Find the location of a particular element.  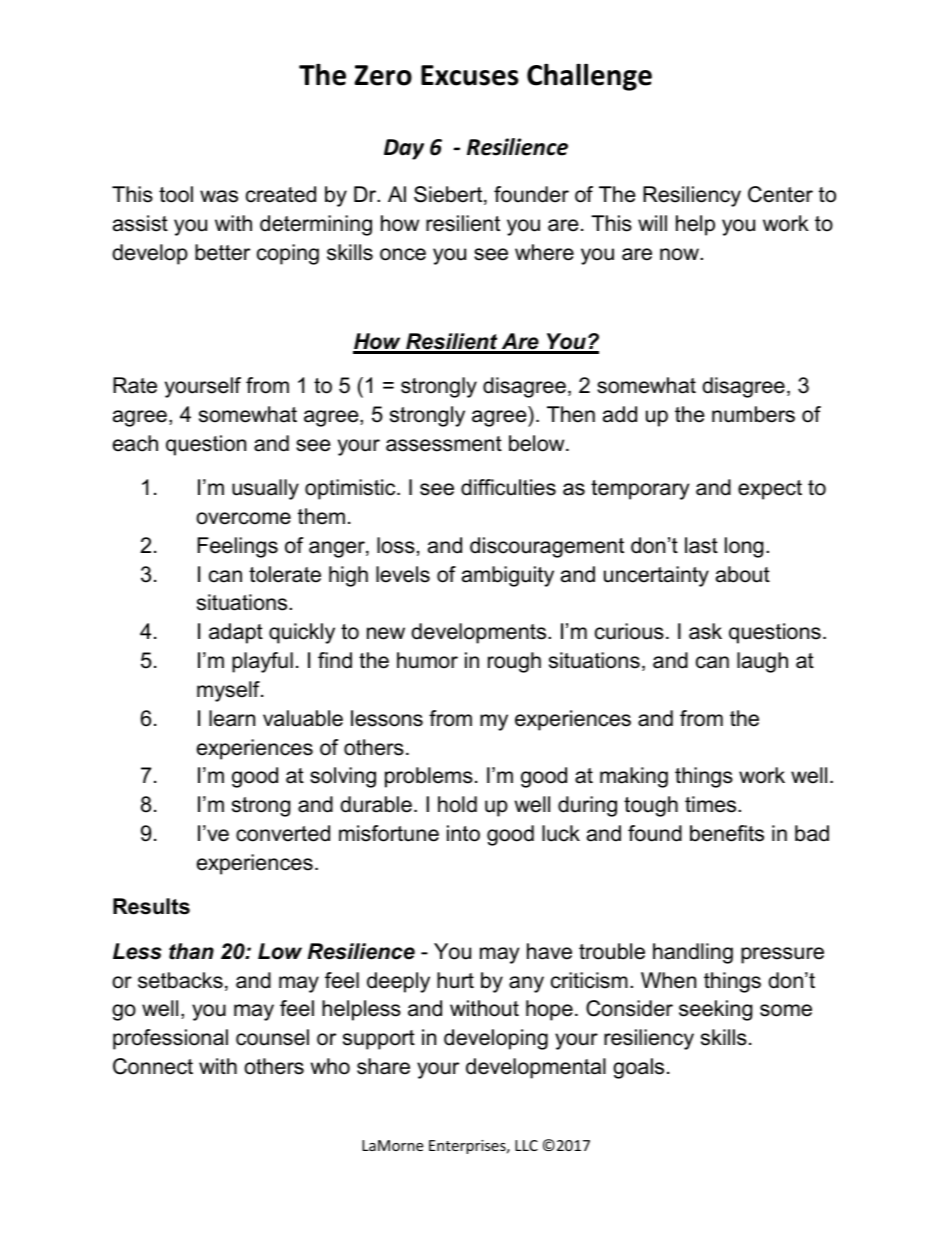

times is located at coordinates (712, 804).
